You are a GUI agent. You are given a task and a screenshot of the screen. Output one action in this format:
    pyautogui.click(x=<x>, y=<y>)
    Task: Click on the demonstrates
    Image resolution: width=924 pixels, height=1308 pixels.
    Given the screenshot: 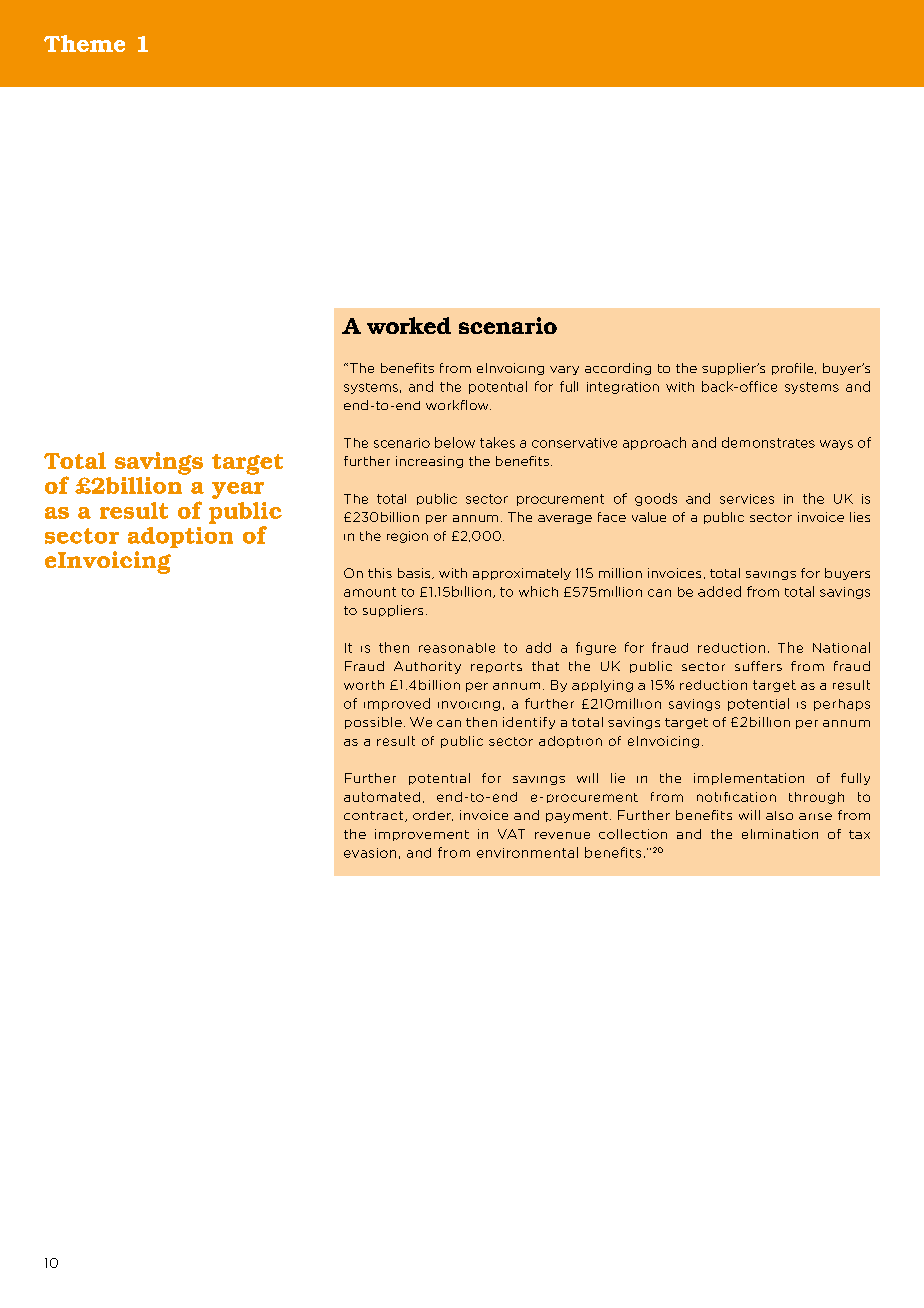 What is the action you would take?
    pyautogui.click(x=768, y=442)
